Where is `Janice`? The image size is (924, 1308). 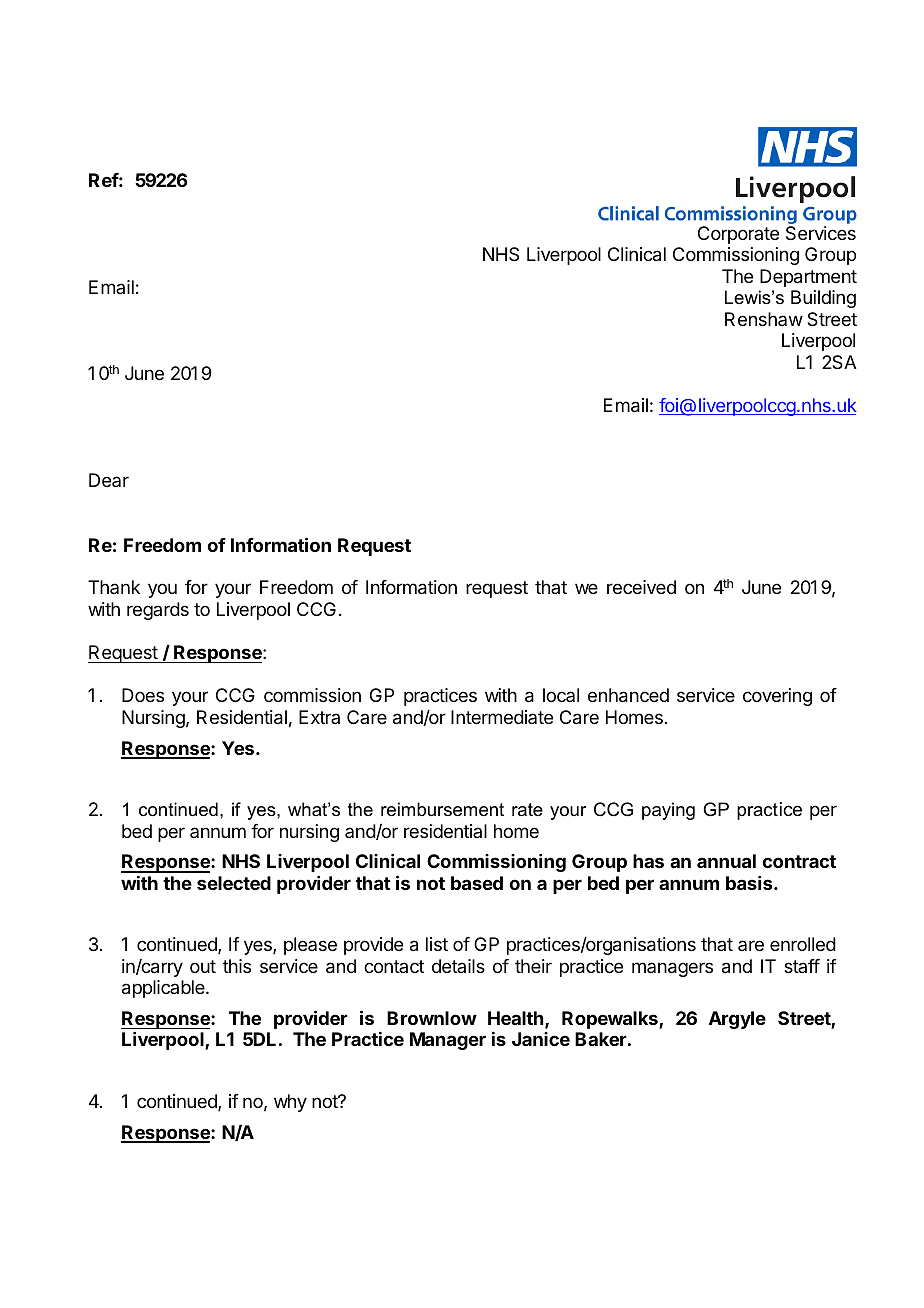
Janice is located at coordinates (541, 1039).
